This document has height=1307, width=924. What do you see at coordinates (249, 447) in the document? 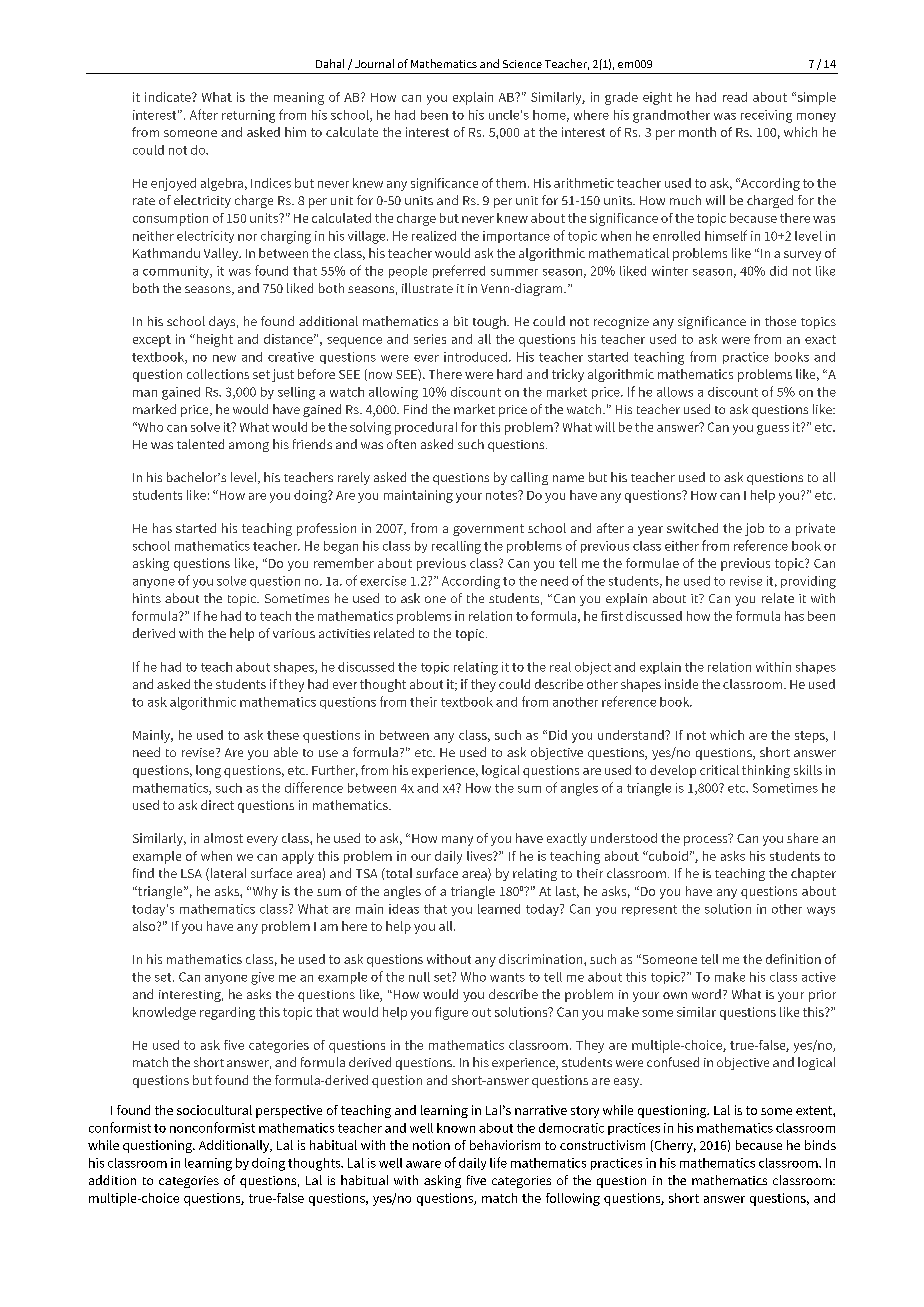
I see `among` at bounding box center [249, 447].
